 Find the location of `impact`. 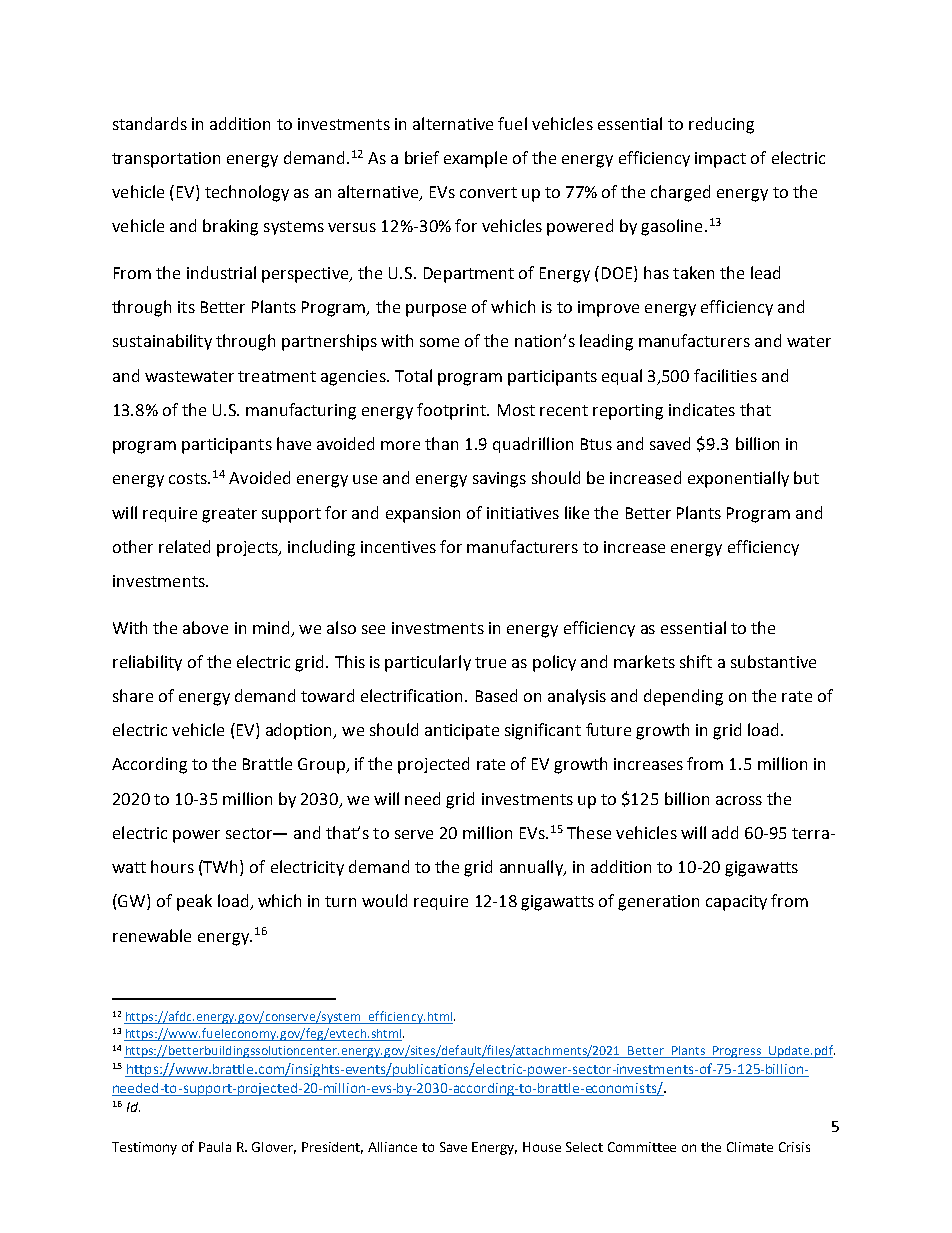

impact is located at coordinates (720, 160).
